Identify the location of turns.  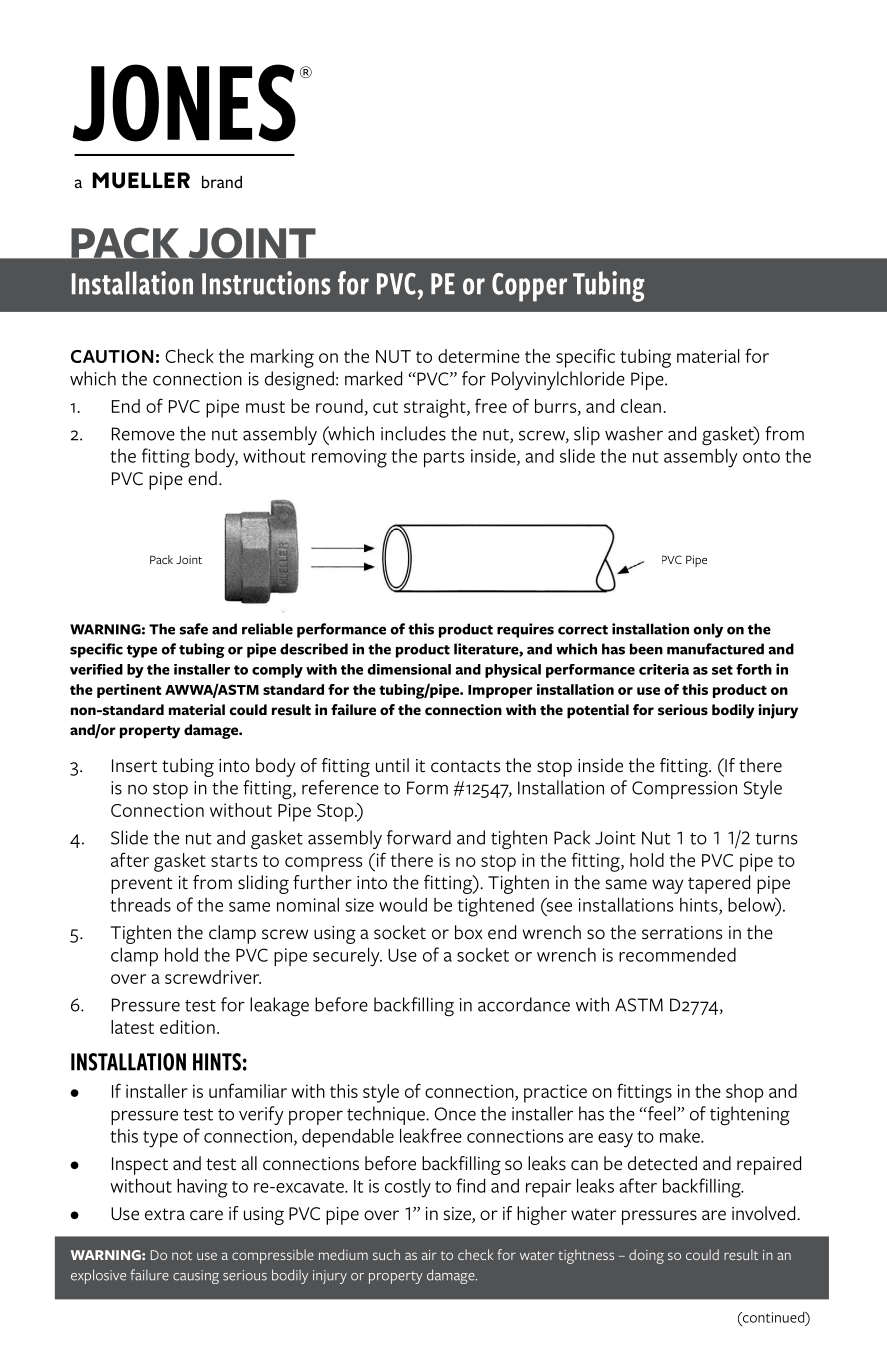
(776, 839).
